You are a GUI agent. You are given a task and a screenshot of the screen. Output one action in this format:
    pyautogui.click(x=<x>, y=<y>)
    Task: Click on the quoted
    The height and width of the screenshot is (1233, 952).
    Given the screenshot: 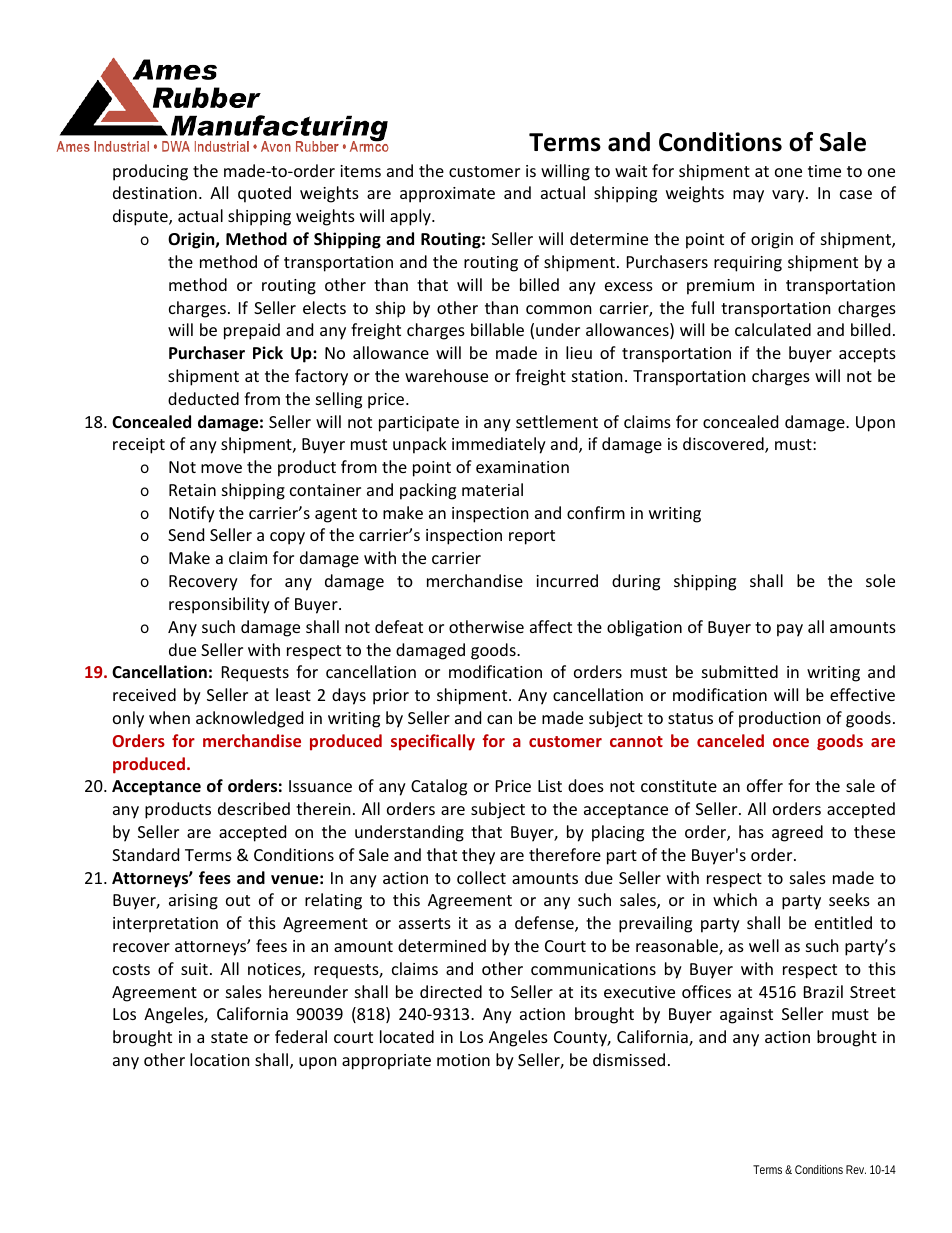 What is the action you would take?
    pyautogui.click(x=264, y=194)
